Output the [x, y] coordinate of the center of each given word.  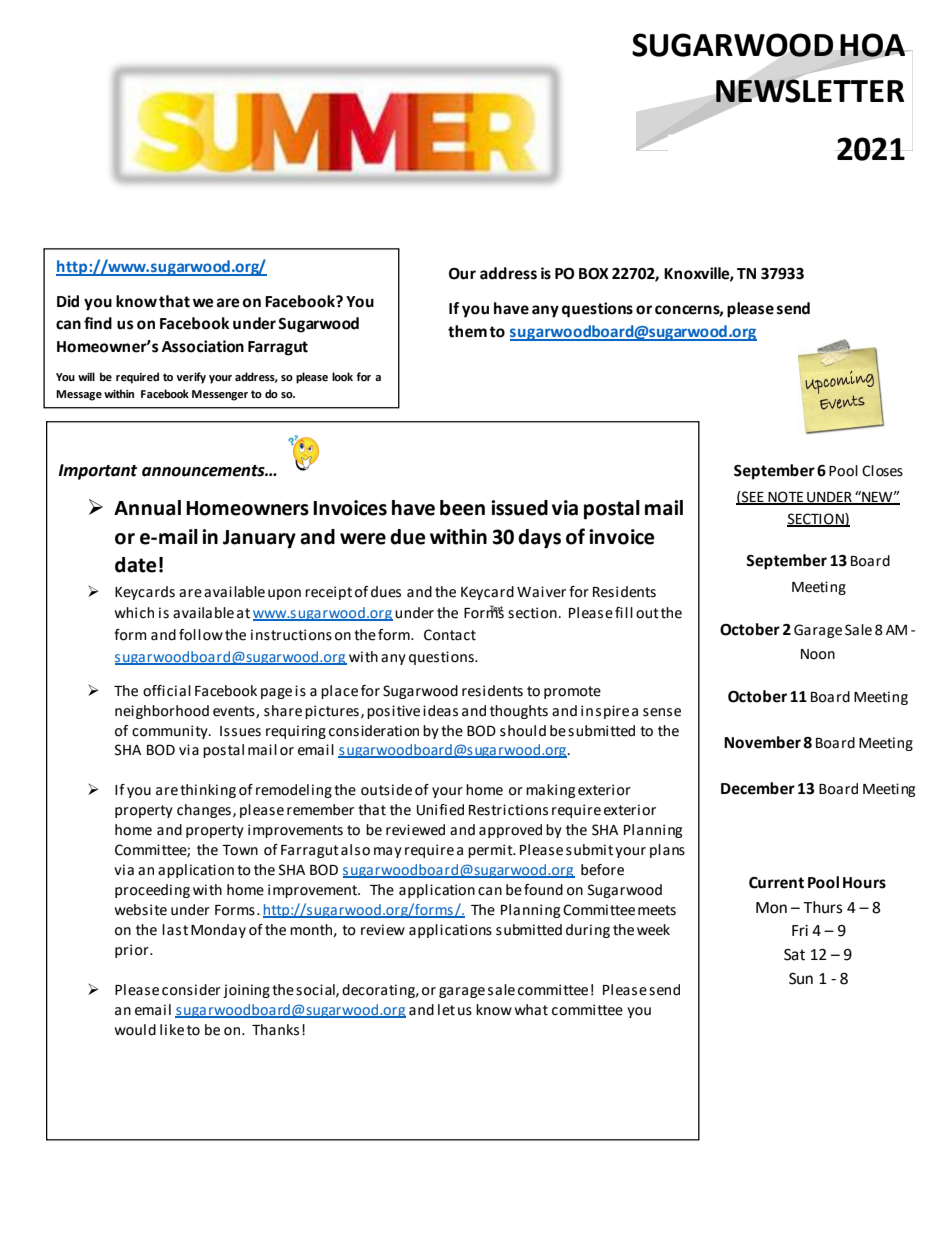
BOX [594, 274]
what [531, 1010]
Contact [450, 635]
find [98, 323]
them [467, 331]
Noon [818, 654]
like [172, 1030]
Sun [801, 979]
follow [201, 635]
